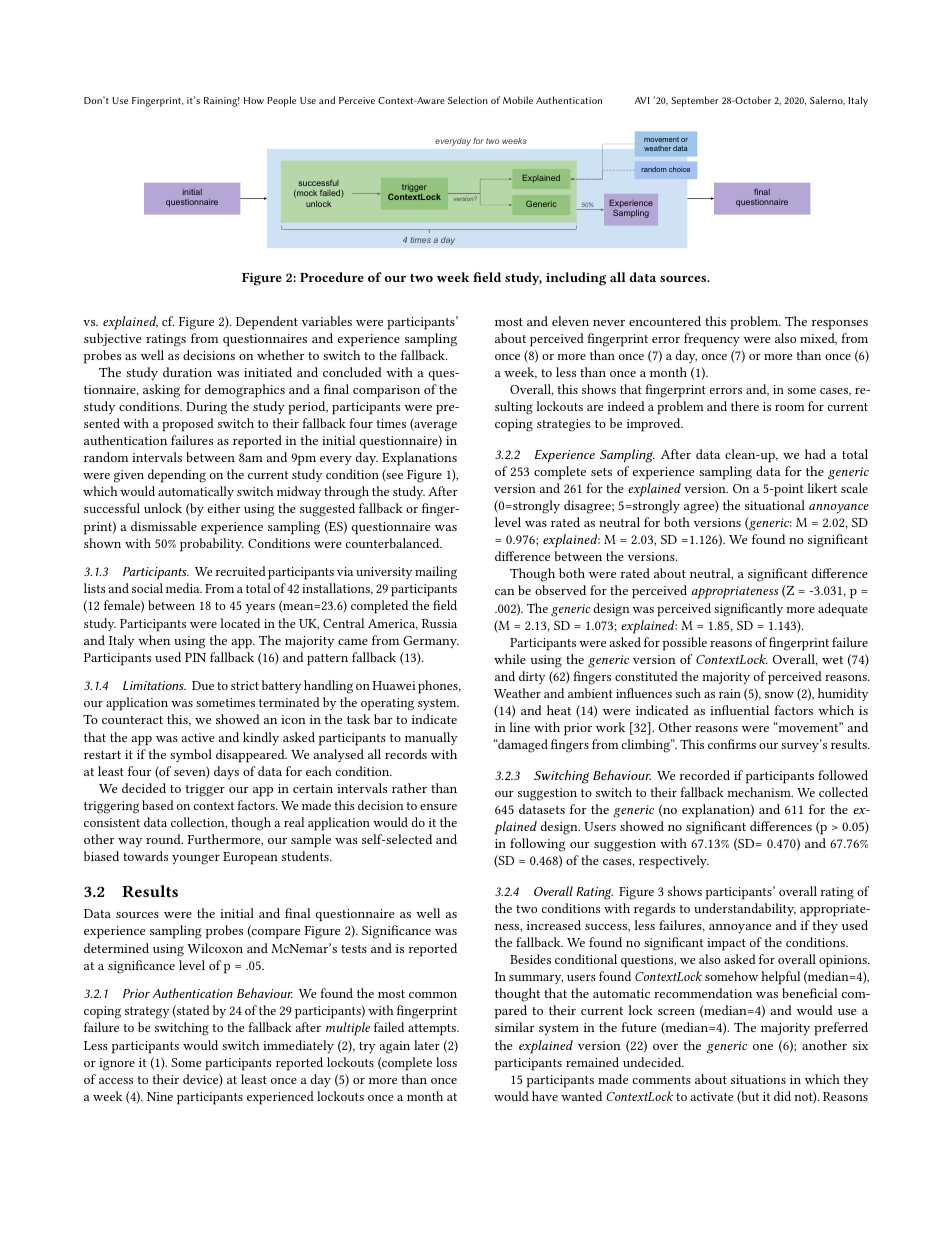 The image size is (952, 1233). What do you see at coordinates (695, 101) in the image?
I see `September` at bounding box center [695, 101].
